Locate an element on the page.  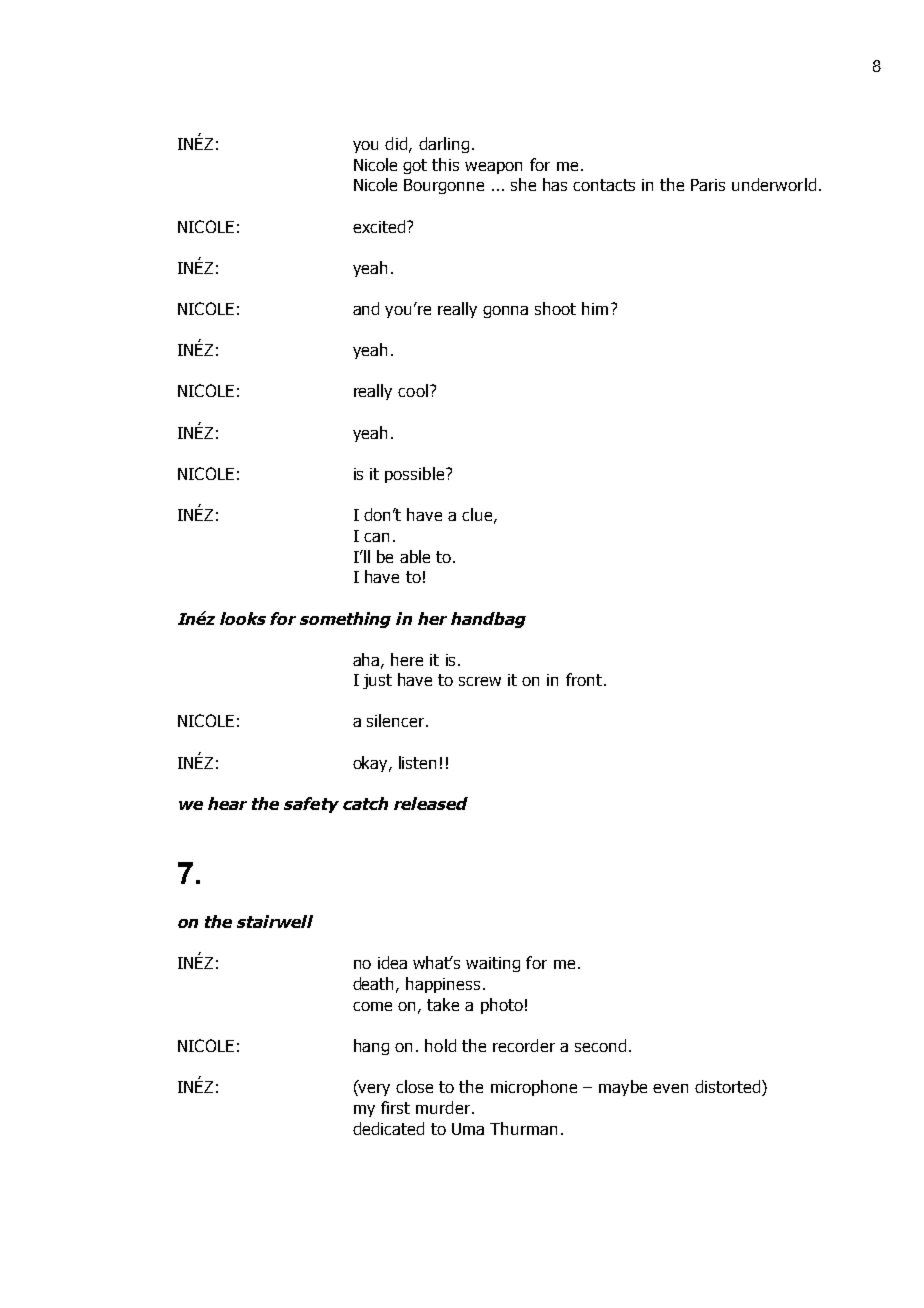
front is located at coordinates (584, 679).
